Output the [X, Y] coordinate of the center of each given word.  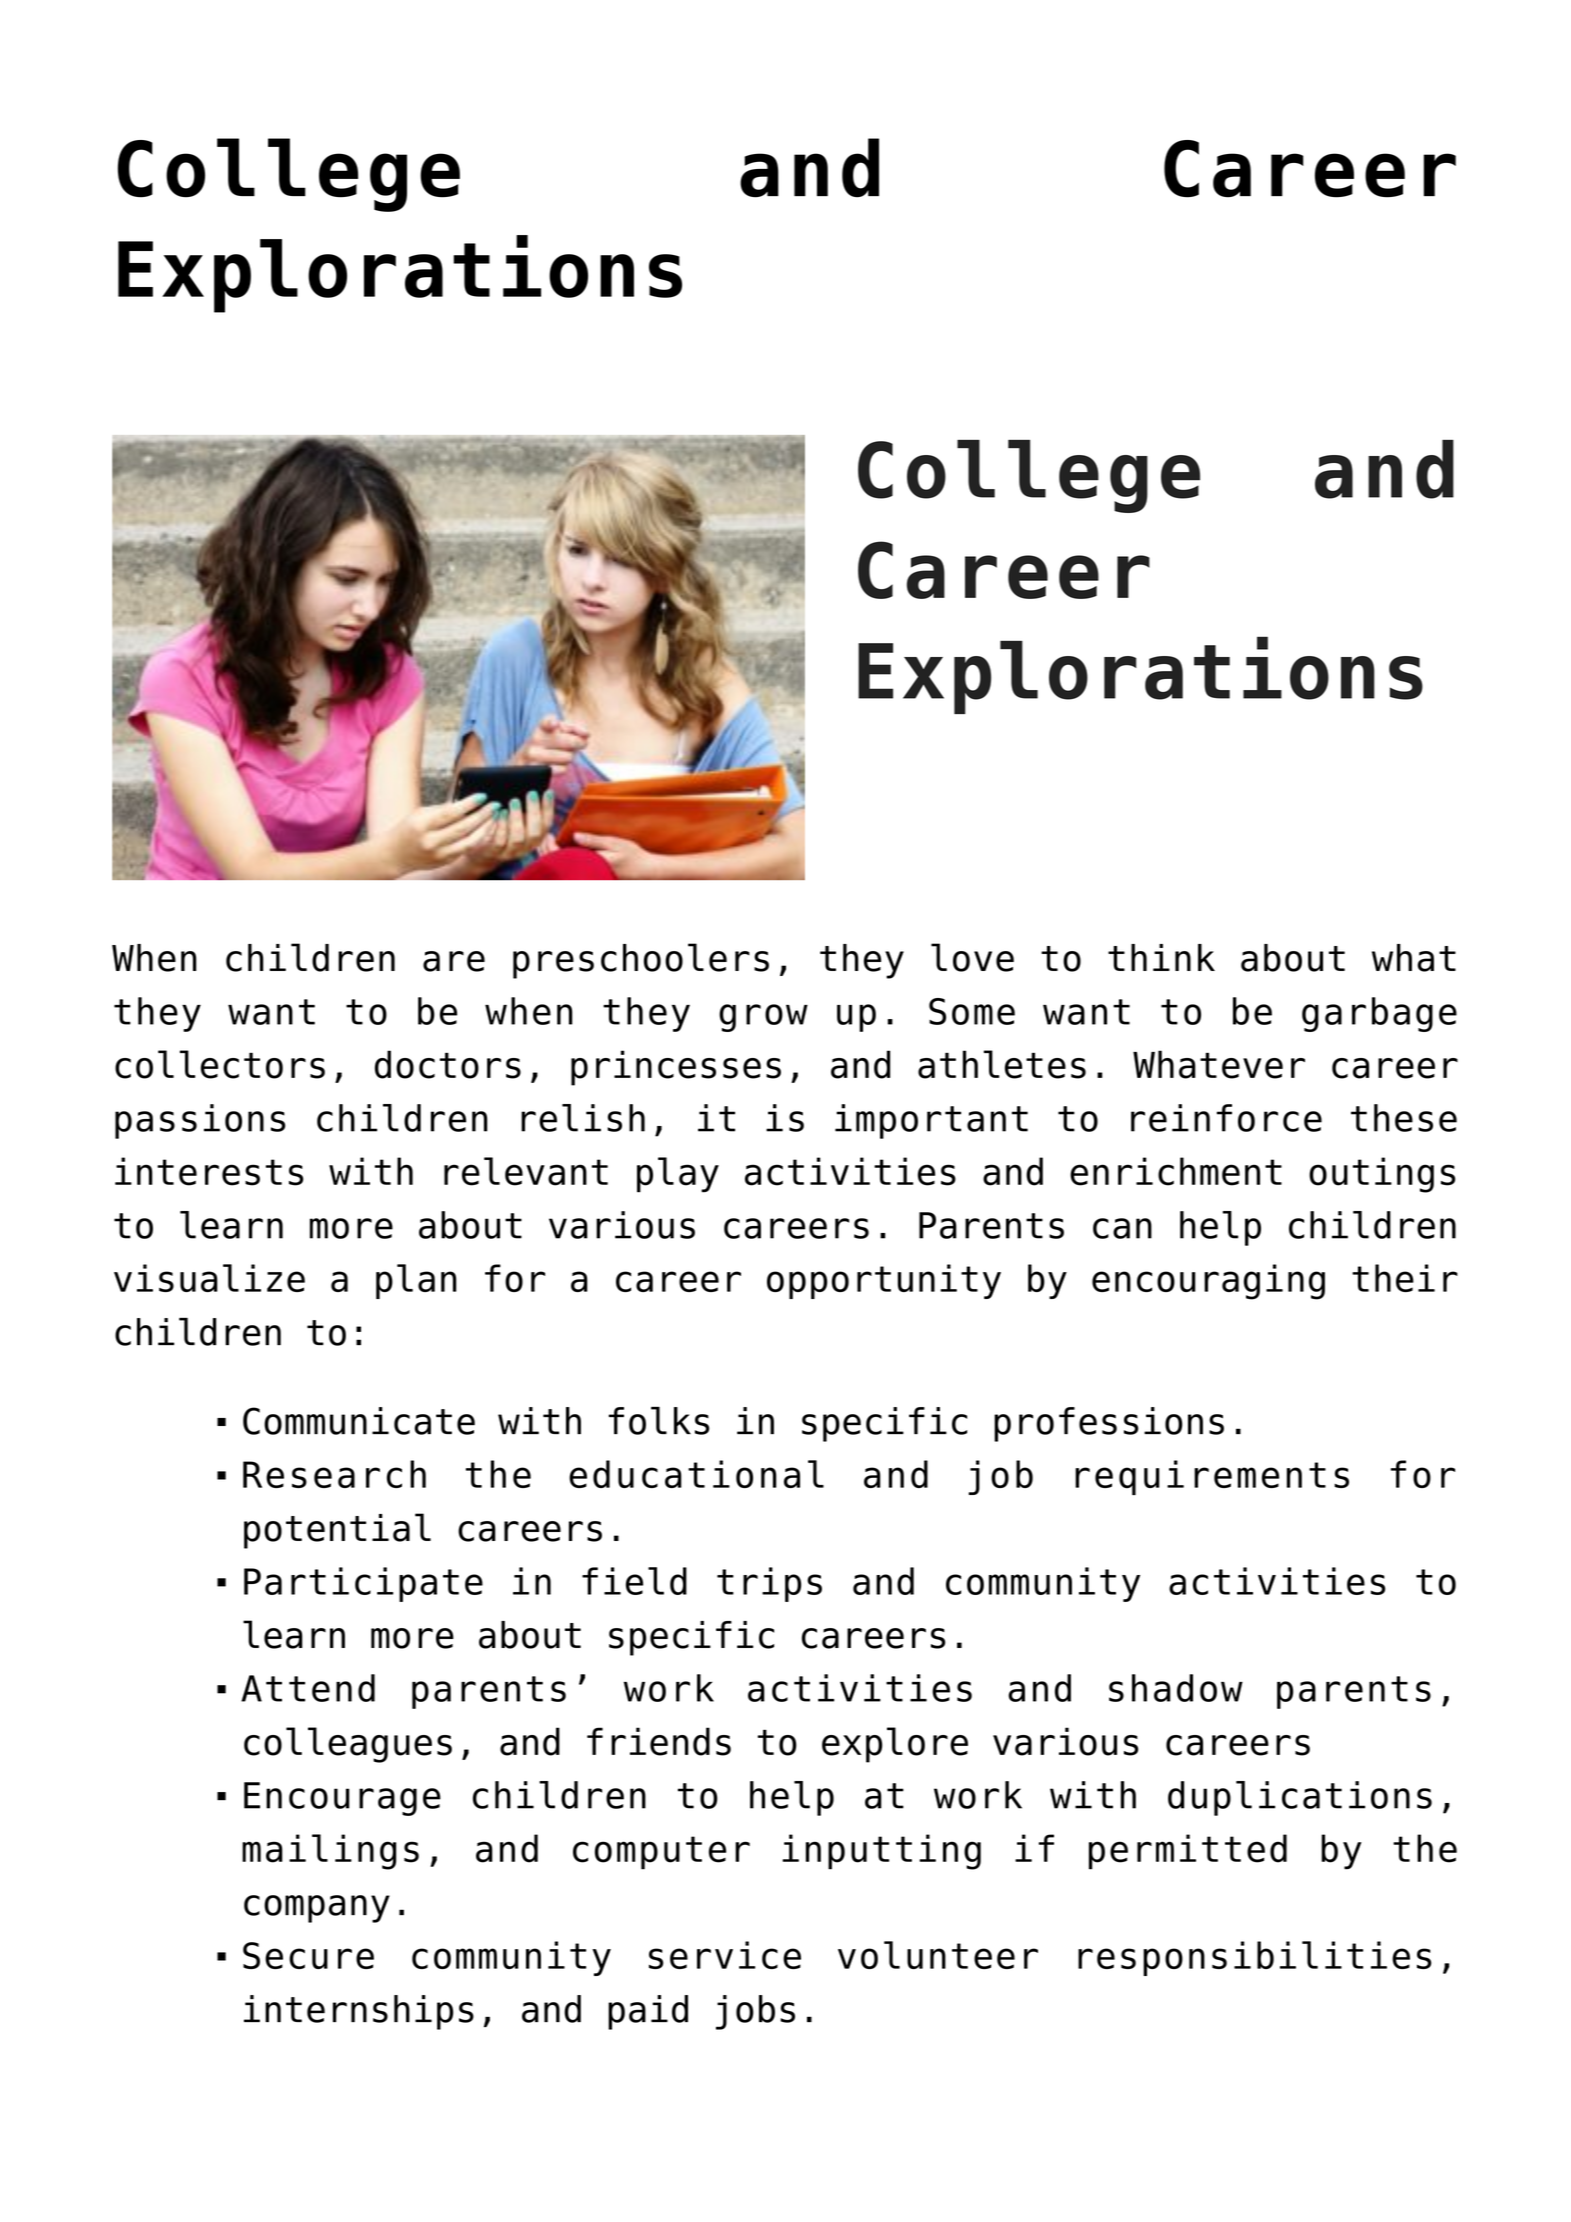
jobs [755, 2012]
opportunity [884, 1281]
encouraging [1208, 1282]
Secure [308, 1955]
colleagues [348, 1745]
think [1161, 957]
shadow [1176, 1688]
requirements [1212, 1477]
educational [696, 1474]
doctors [448, 1064]
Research [334, 1474]
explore [895, 1745]
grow [763, 1018]
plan [416, 1281]
